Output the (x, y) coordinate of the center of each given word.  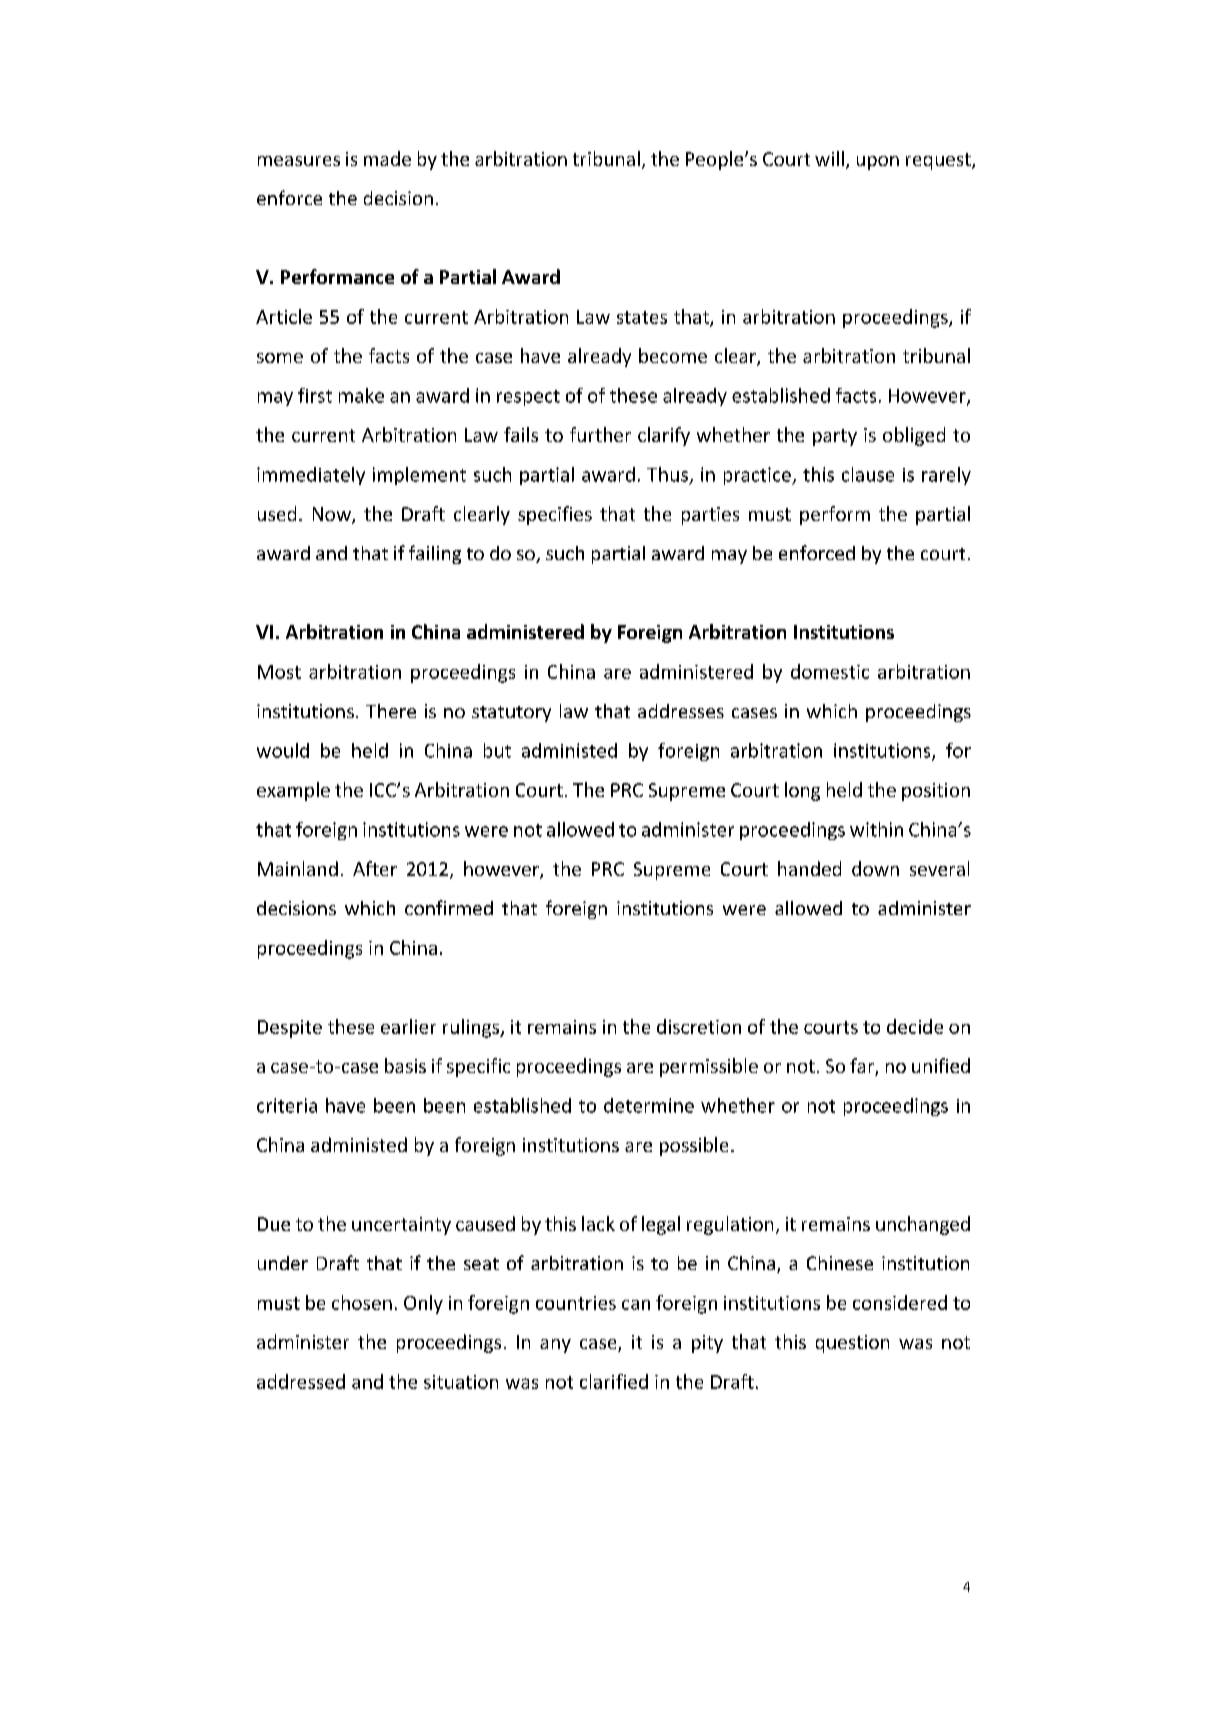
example (293, 791)
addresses (681, 711)
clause (868, 474)
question (852, 1344)
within (876, 829)
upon (878, 163)
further (600, 434)
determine (649, 1105)
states (642, 317)
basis (405, 1065)
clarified (614, 1381)
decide (915, 1026)
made (387, 158)
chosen (362, 1302)
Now (333, 515)
